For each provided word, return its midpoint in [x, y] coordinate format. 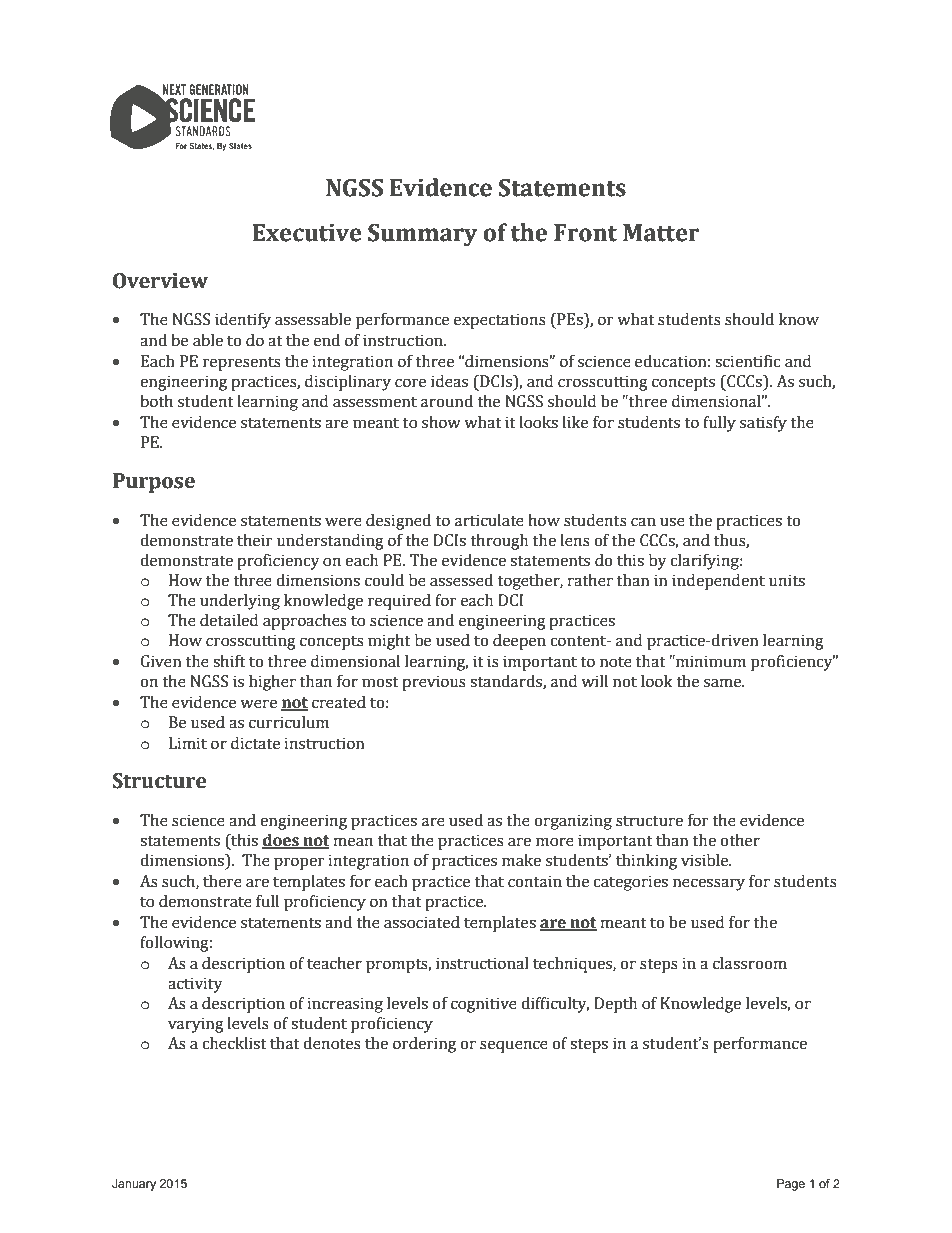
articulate [489, 520]
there [222, 881]
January [134, 1185]
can [643, 522]
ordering [424, 1045]
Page [791, 1185]
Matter [661, 233]
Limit [188, 743]
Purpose [154, 483]
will [594, 681]
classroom [750, 963]
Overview [160, 281]
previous [434, 683]
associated [422, 922]
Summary [423, 235]
